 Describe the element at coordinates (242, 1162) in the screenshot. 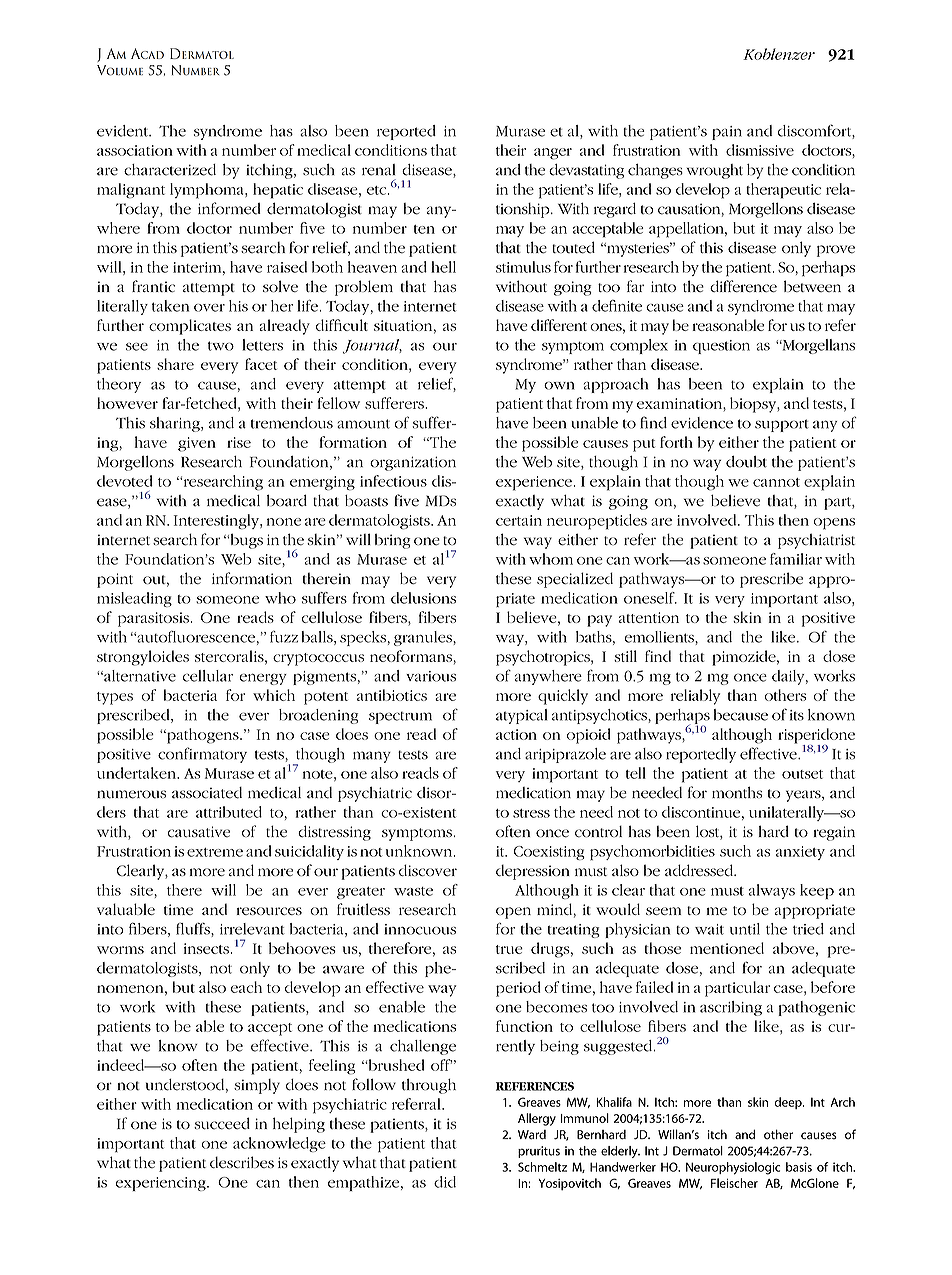

I see `describes` at that location.
